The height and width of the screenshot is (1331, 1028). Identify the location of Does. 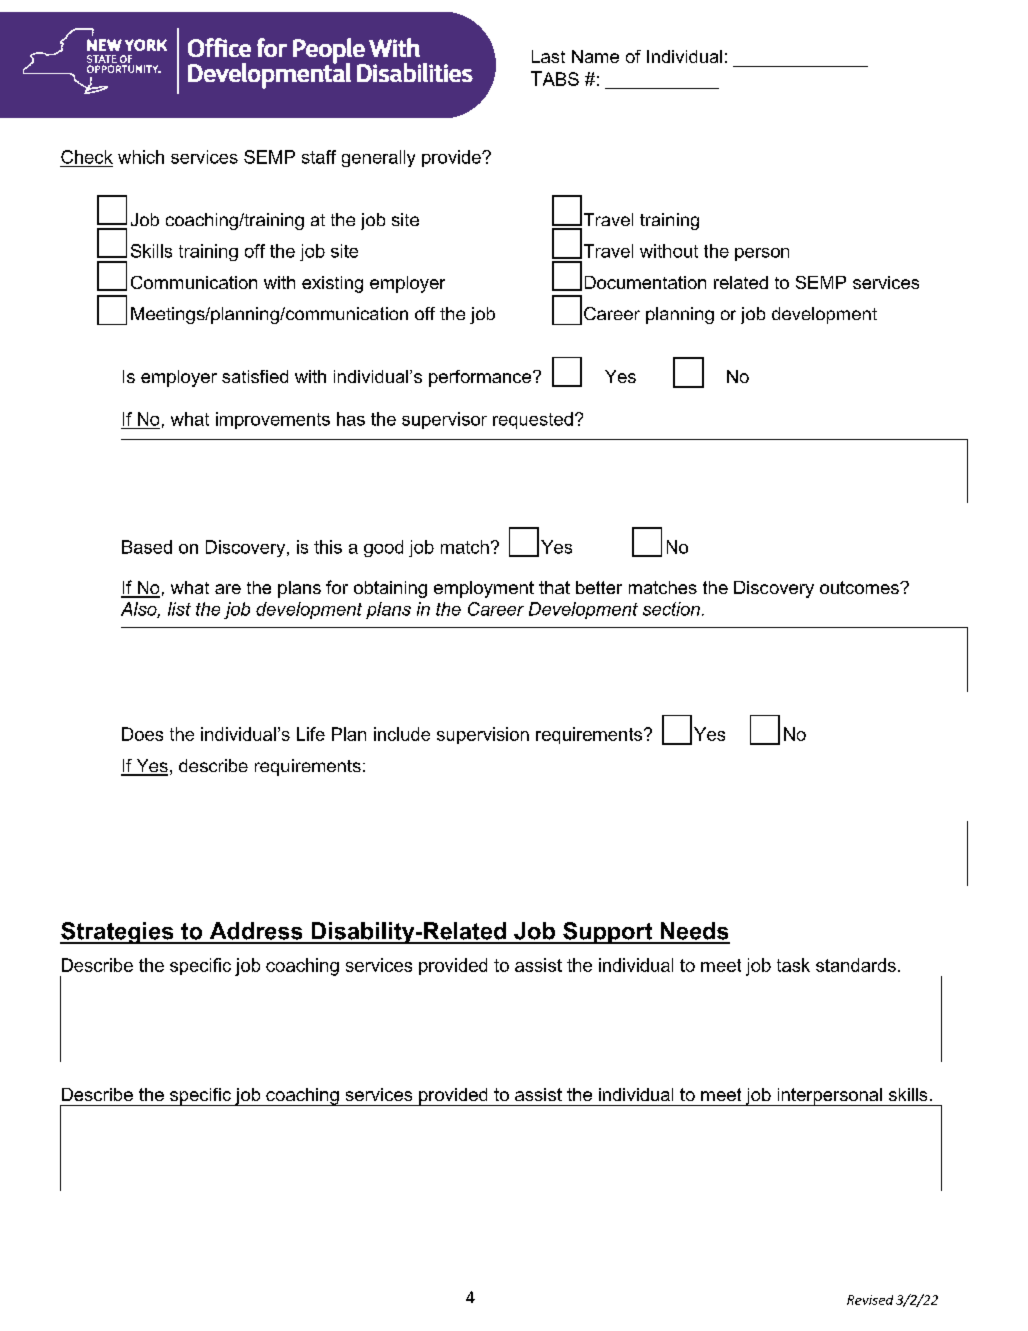
(142, 734).
